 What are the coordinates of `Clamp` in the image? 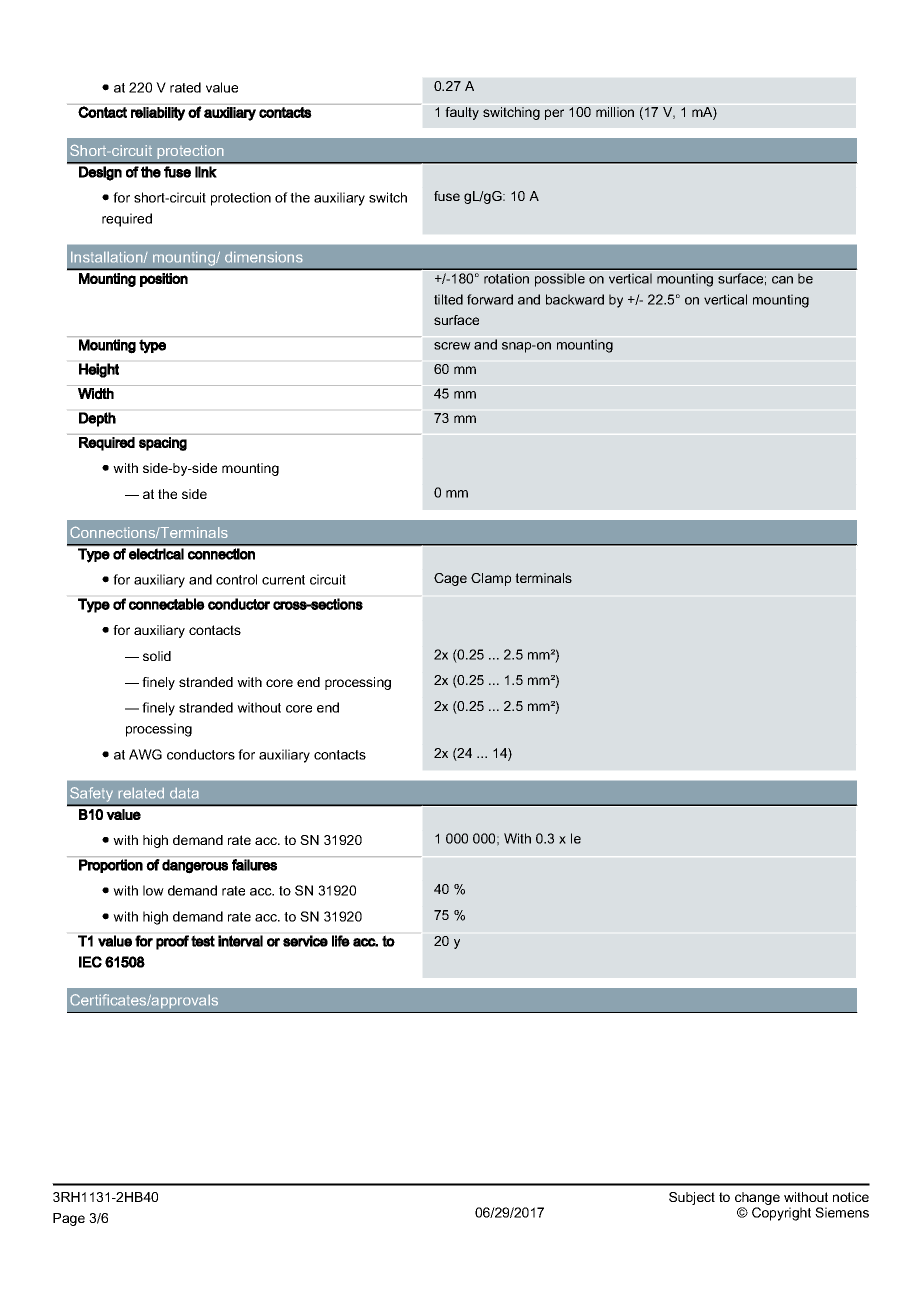 It's located at (491, 579).
